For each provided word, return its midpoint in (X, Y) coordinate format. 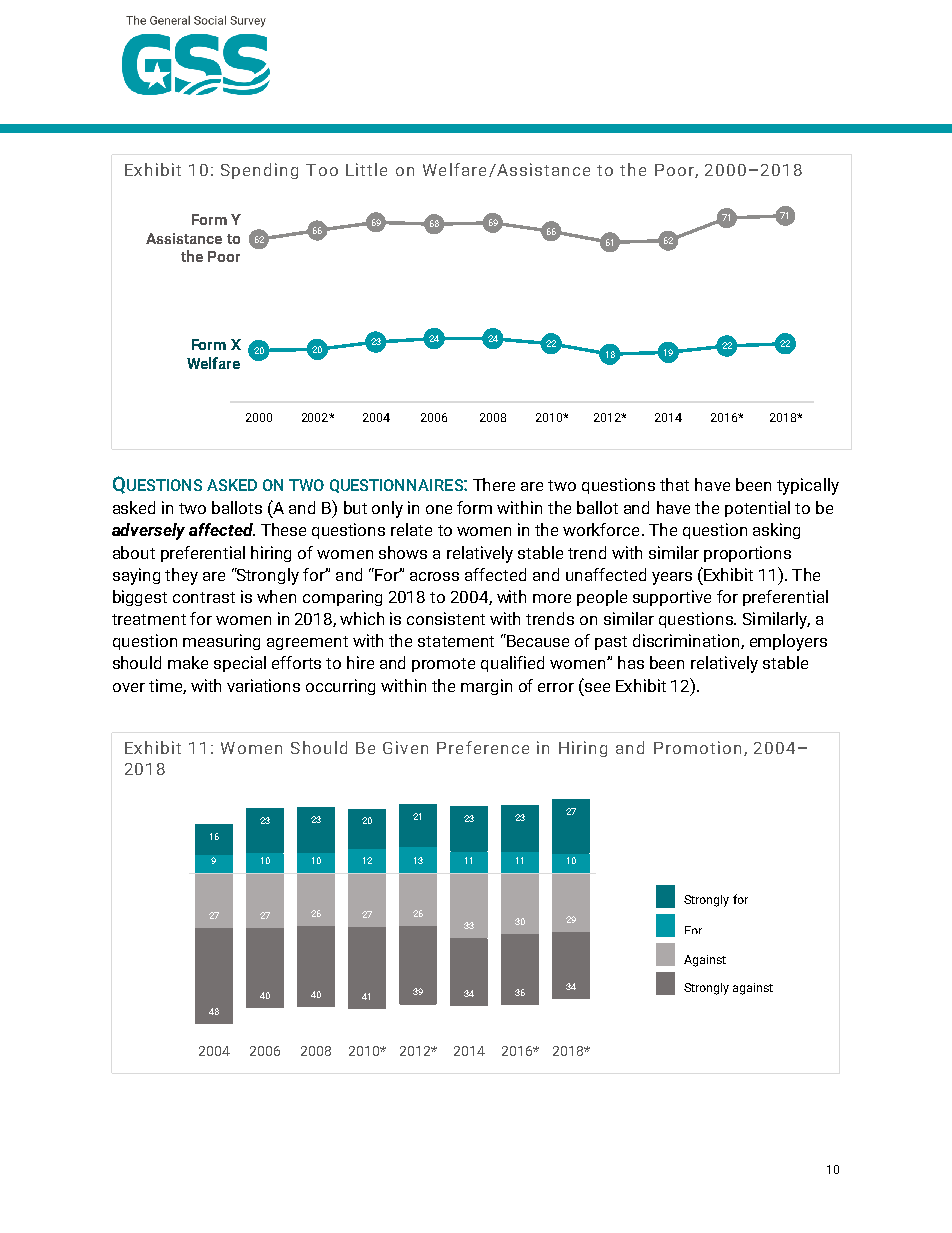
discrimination (687, 641)
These (283, 529)
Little (366, 169)
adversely (148, 531)
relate (411, 529)
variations (263, 685)
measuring (221, 642)
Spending (259, 171)
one (439, 509)
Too (322, 170)
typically (808, 486)
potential (757, 509)
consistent (446, 618)
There (494, 484)
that (674, 484)
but (355, 507)
